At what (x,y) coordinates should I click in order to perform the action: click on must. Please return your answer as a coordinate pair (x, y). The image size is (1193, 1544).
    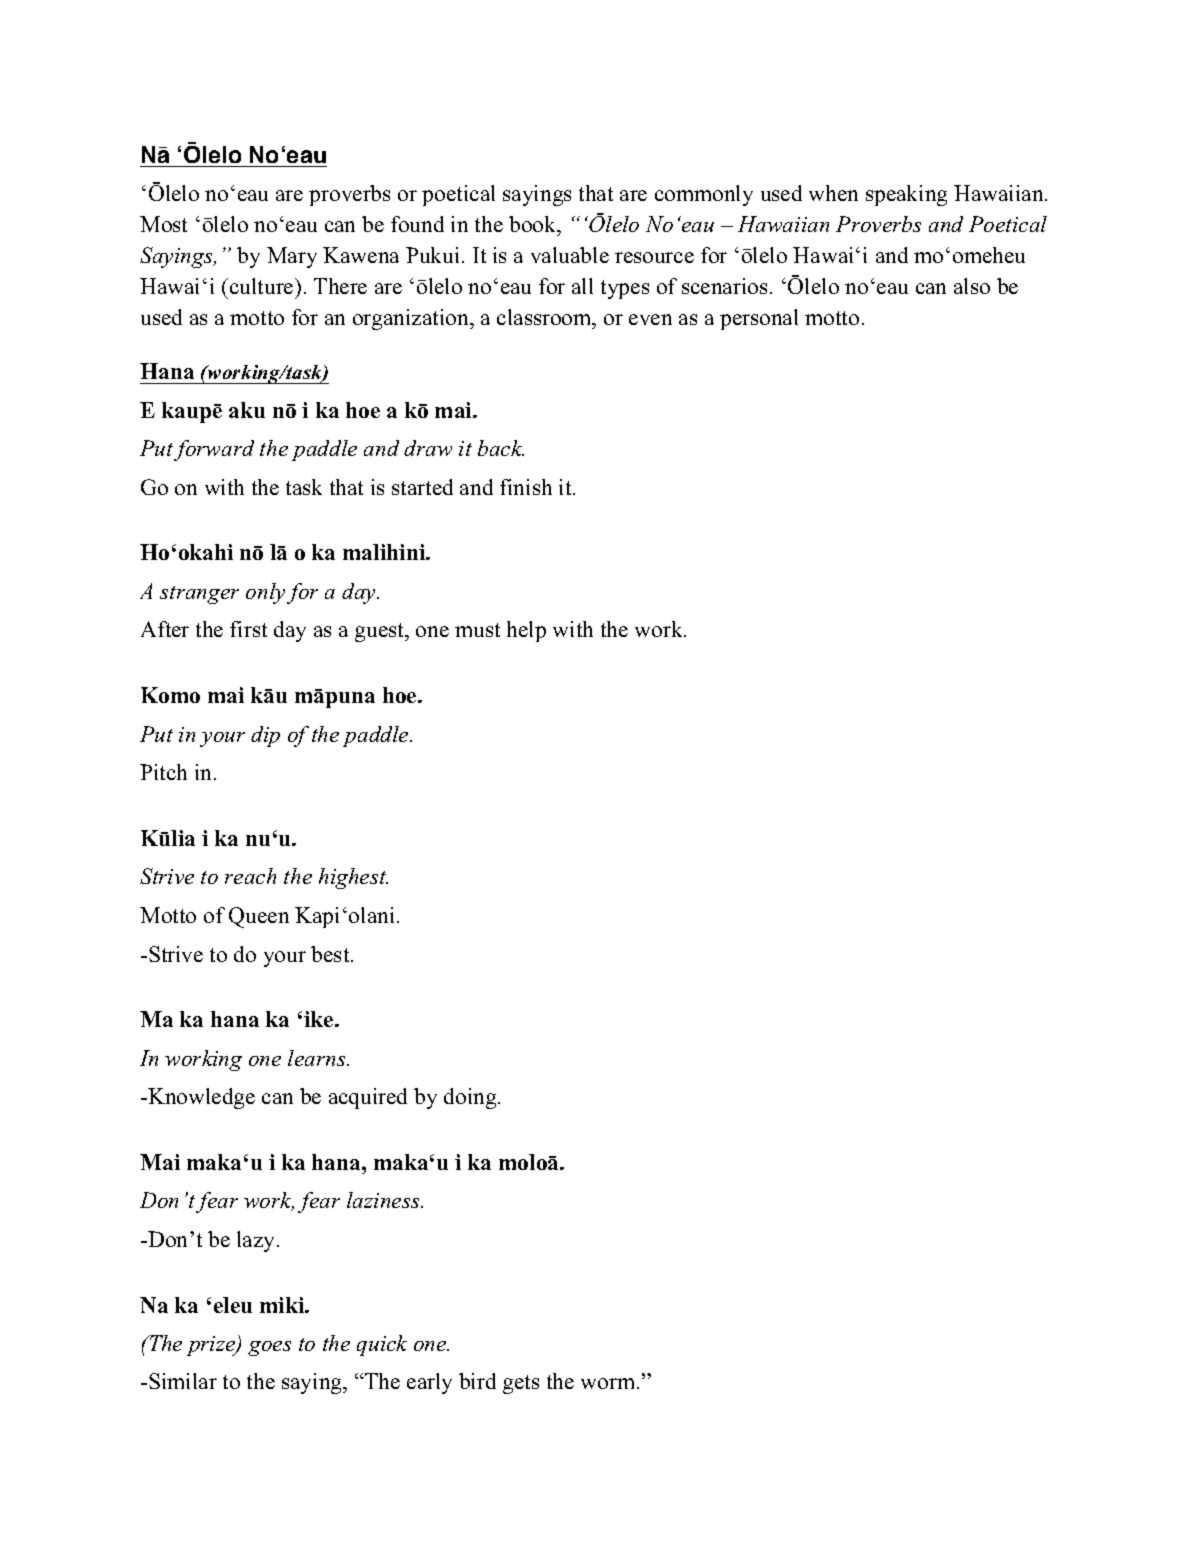
    Looking at the image, I should click on (477, 630).
